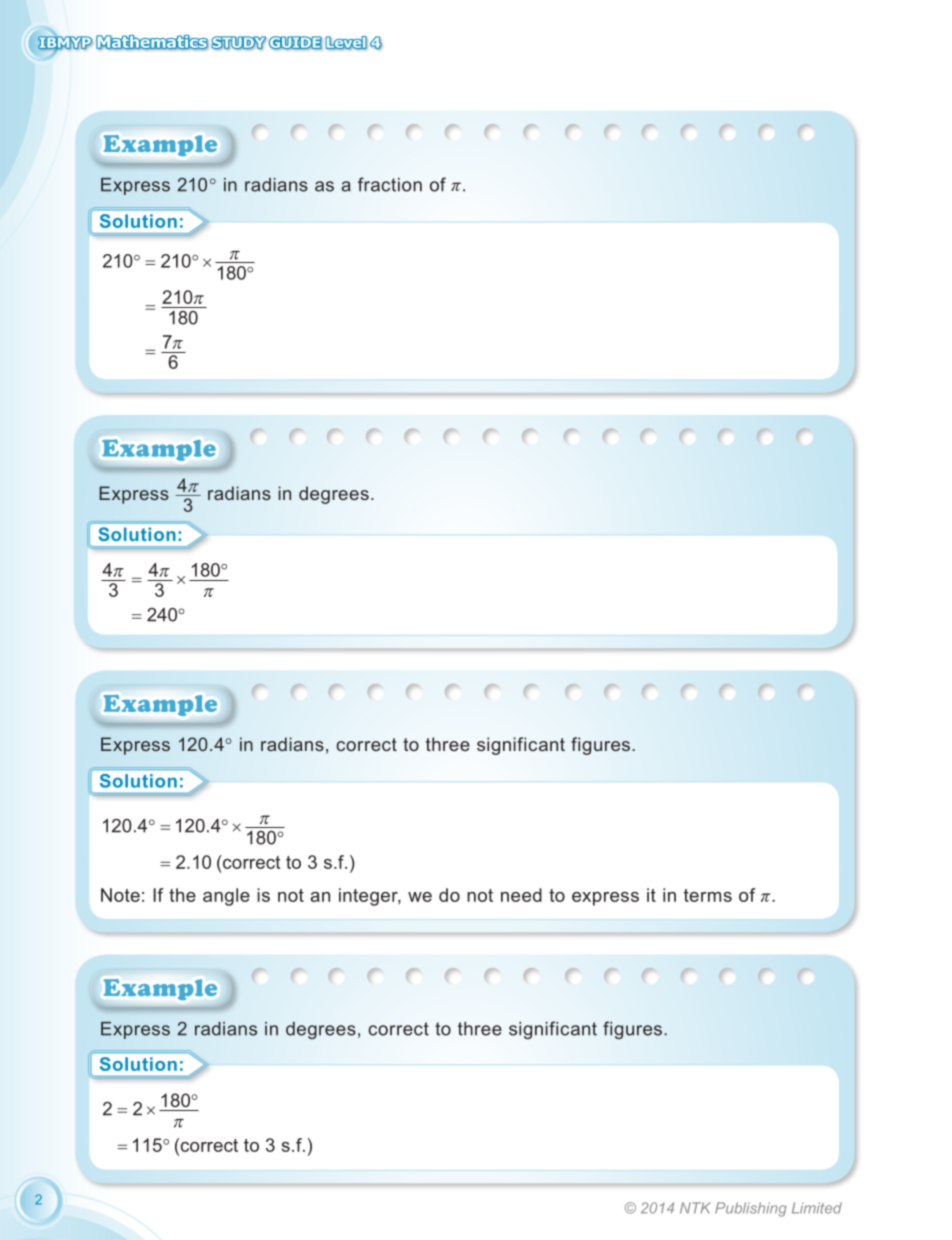  What do you see at coordinates (346, 43) in the image?
I see `Level` at bounding box center [346, 43].
